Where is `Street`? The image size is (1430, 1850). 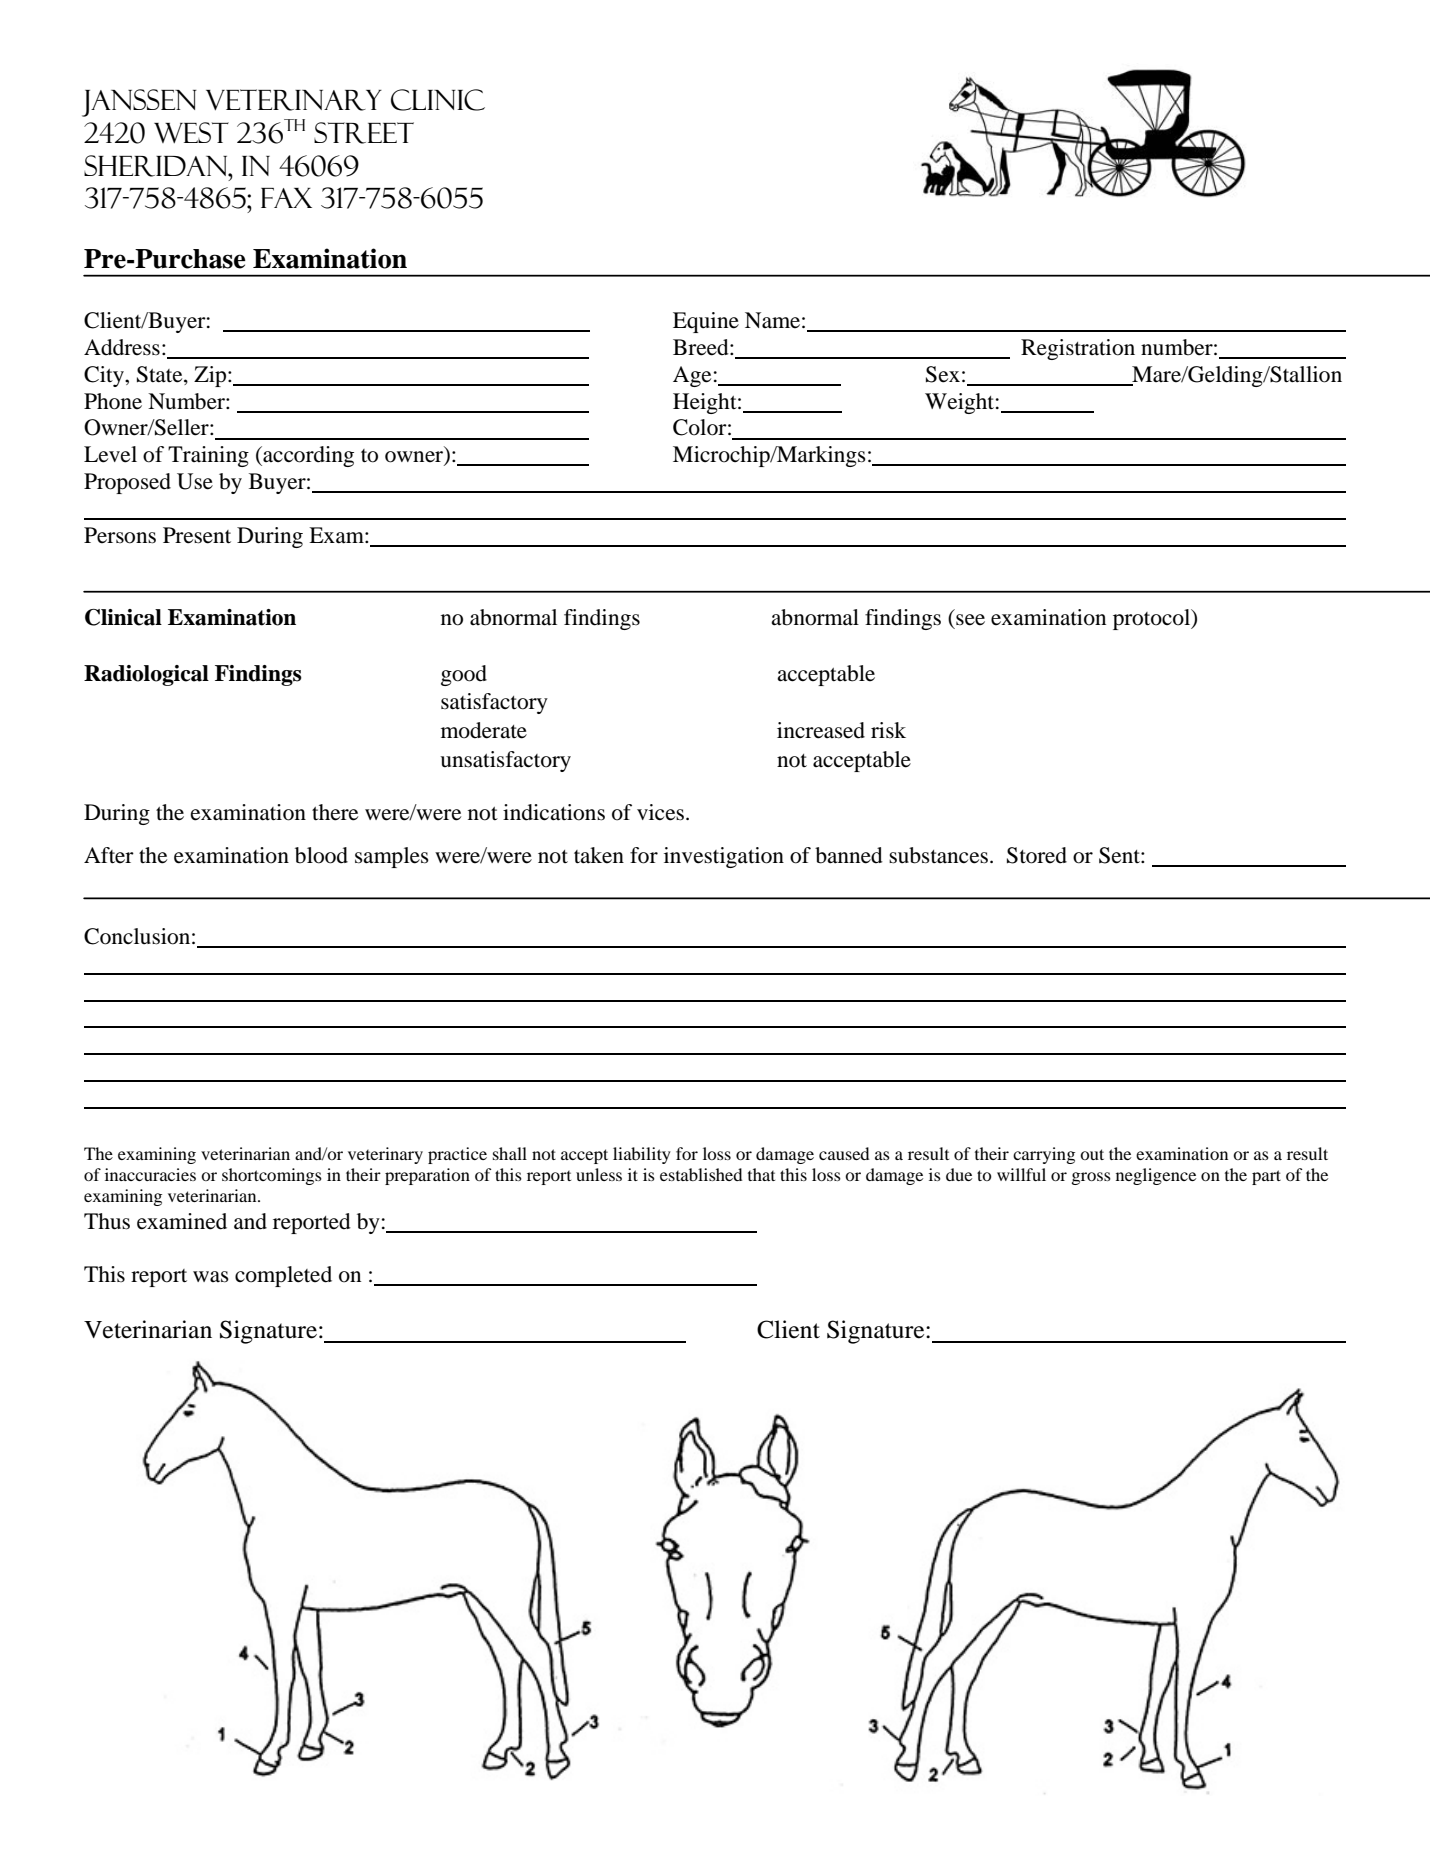
Street is located at coordinates (364, 133).
